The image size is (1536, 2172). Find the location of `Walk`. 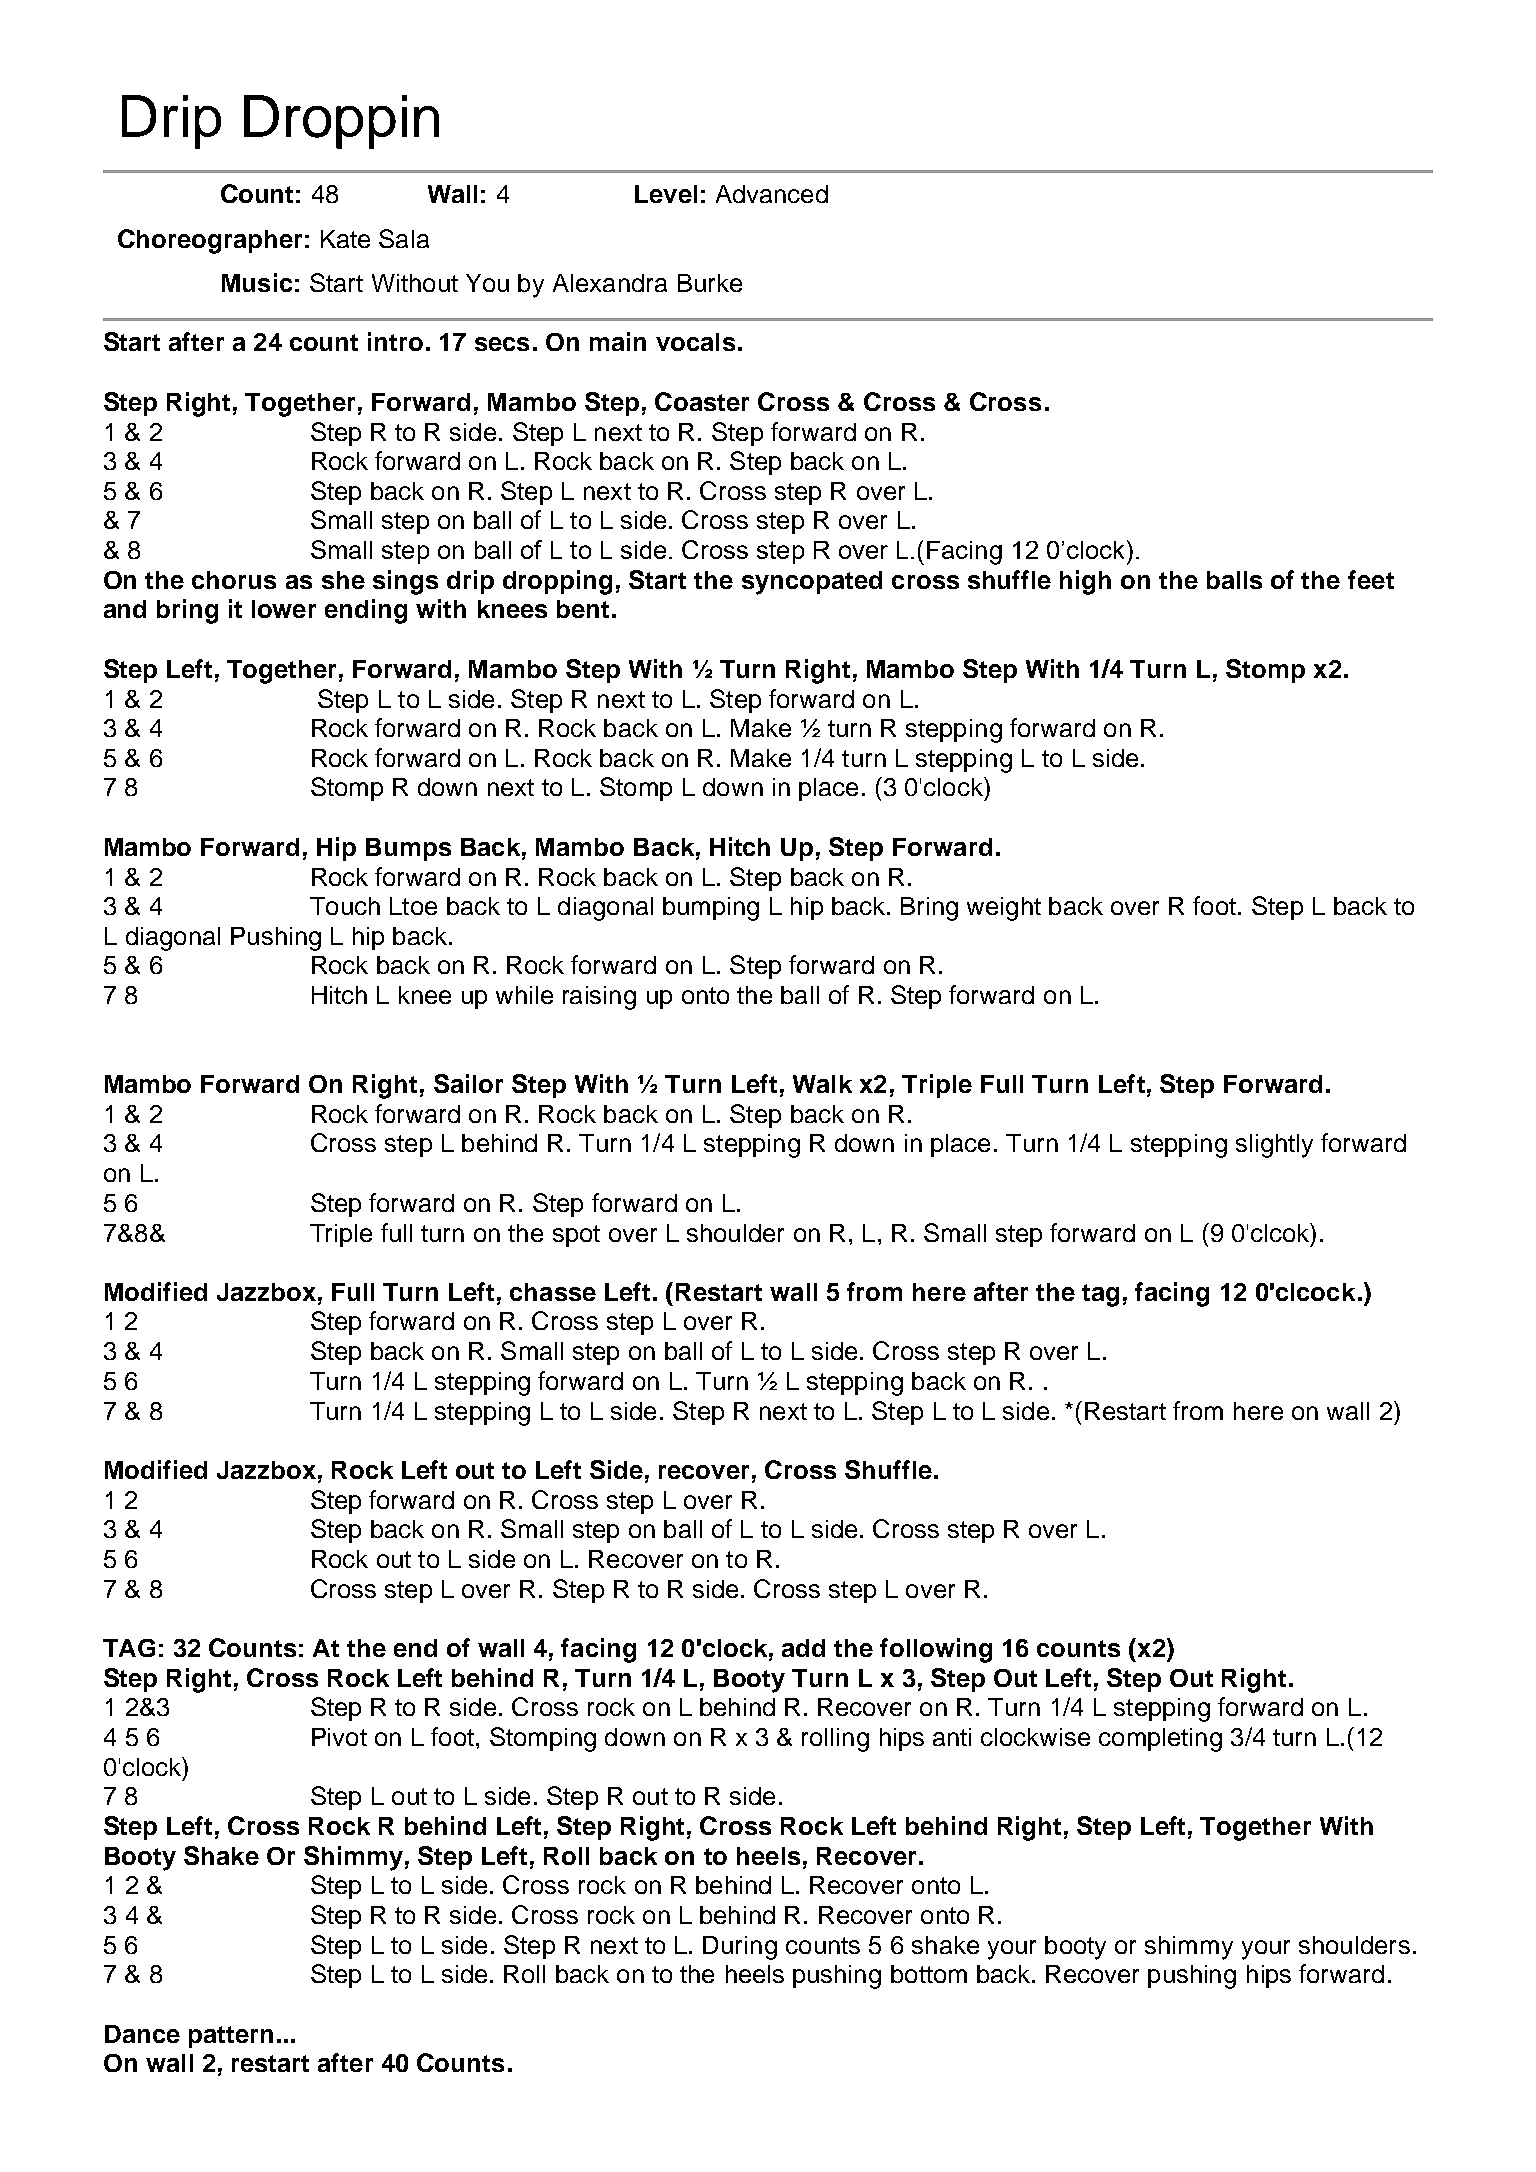

Walk is located at coordinates (822, 1084).
